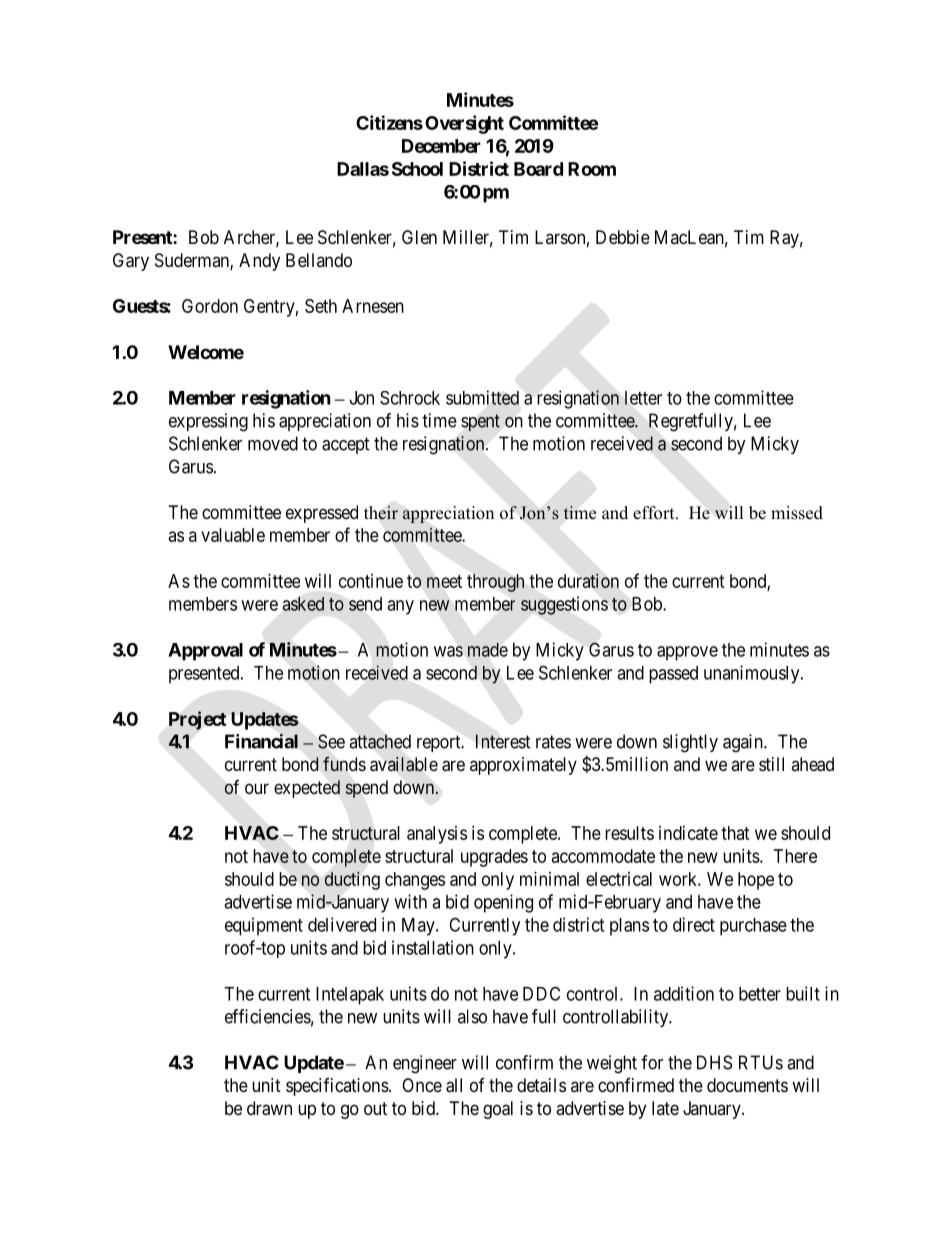 The width and height of the image is (952, 1233). I want to click on made, so click(488, 650).
